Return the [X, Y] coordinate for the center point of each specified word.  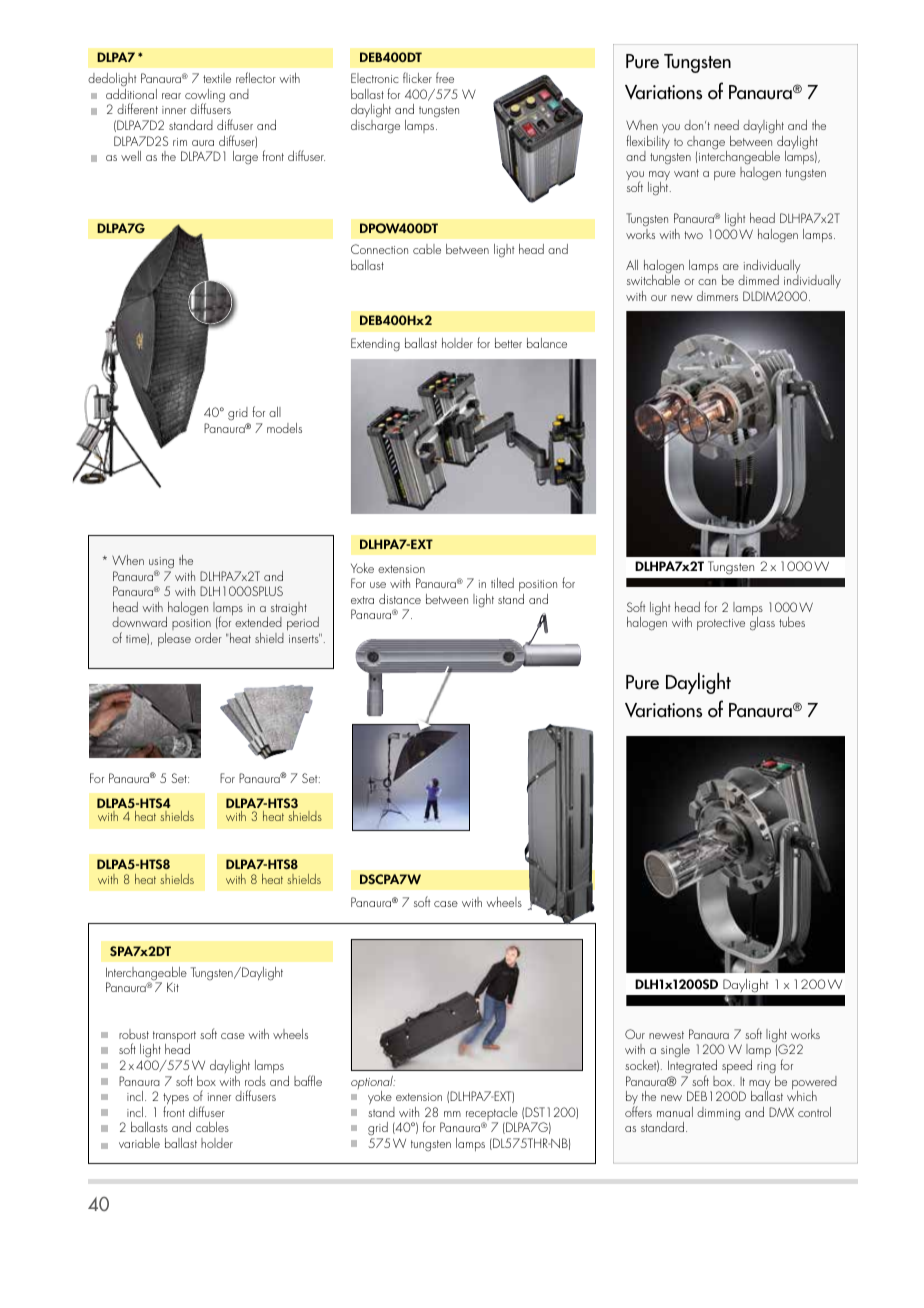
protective [721, 624]
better [508, 343]
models [284, 428]
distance [400, 599]
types [176, 1100]
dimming [718, 1114]
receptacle [493, 1115]
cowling [205, 97]
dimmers [717, 296]
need [726, 125]
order [208, 638]
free [445, 77]
